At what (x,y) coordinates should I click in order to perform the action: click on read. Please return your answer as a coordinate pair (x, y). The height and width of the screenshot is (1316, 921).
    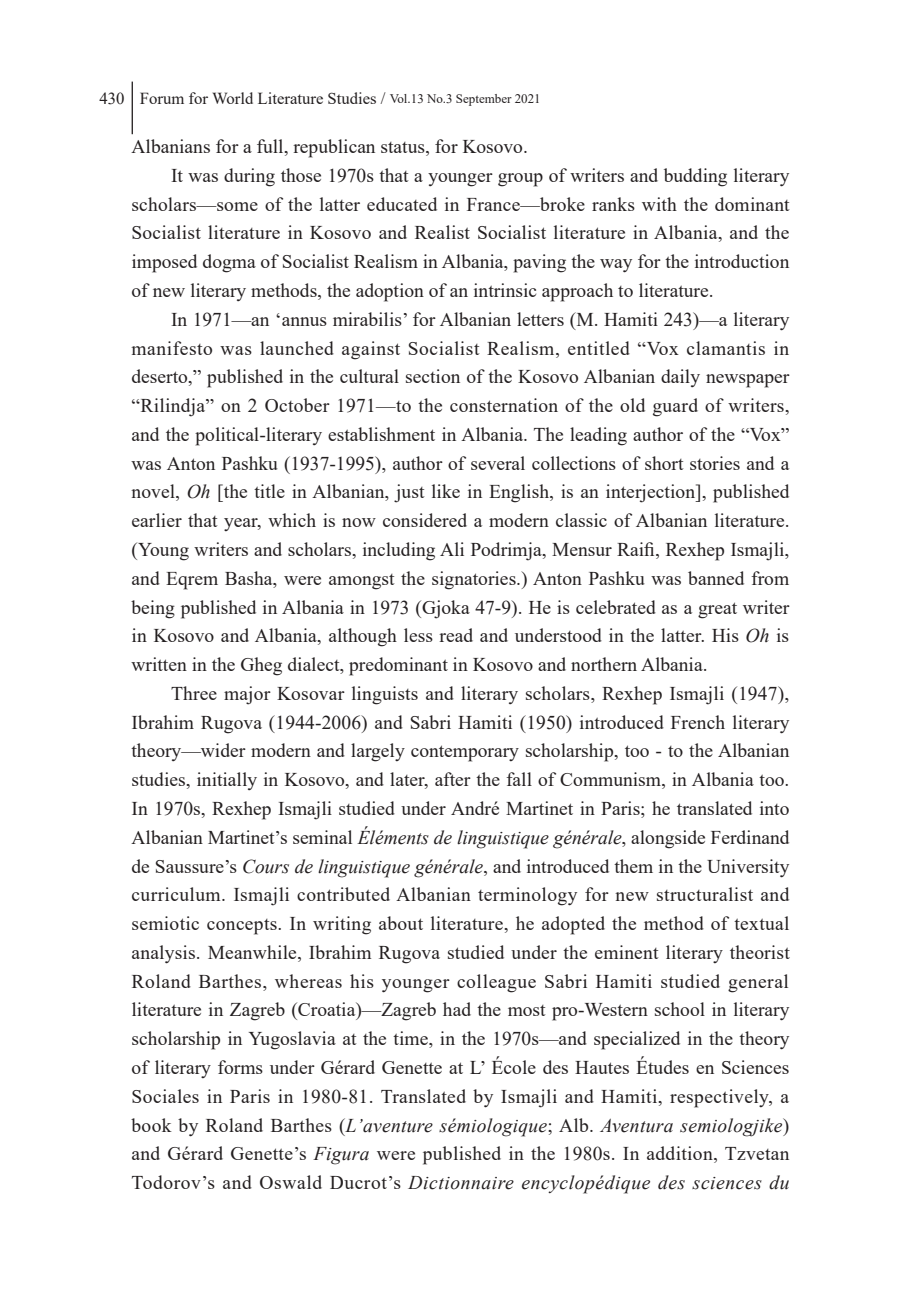
    Looking at the image, I should click on (456, 635).
